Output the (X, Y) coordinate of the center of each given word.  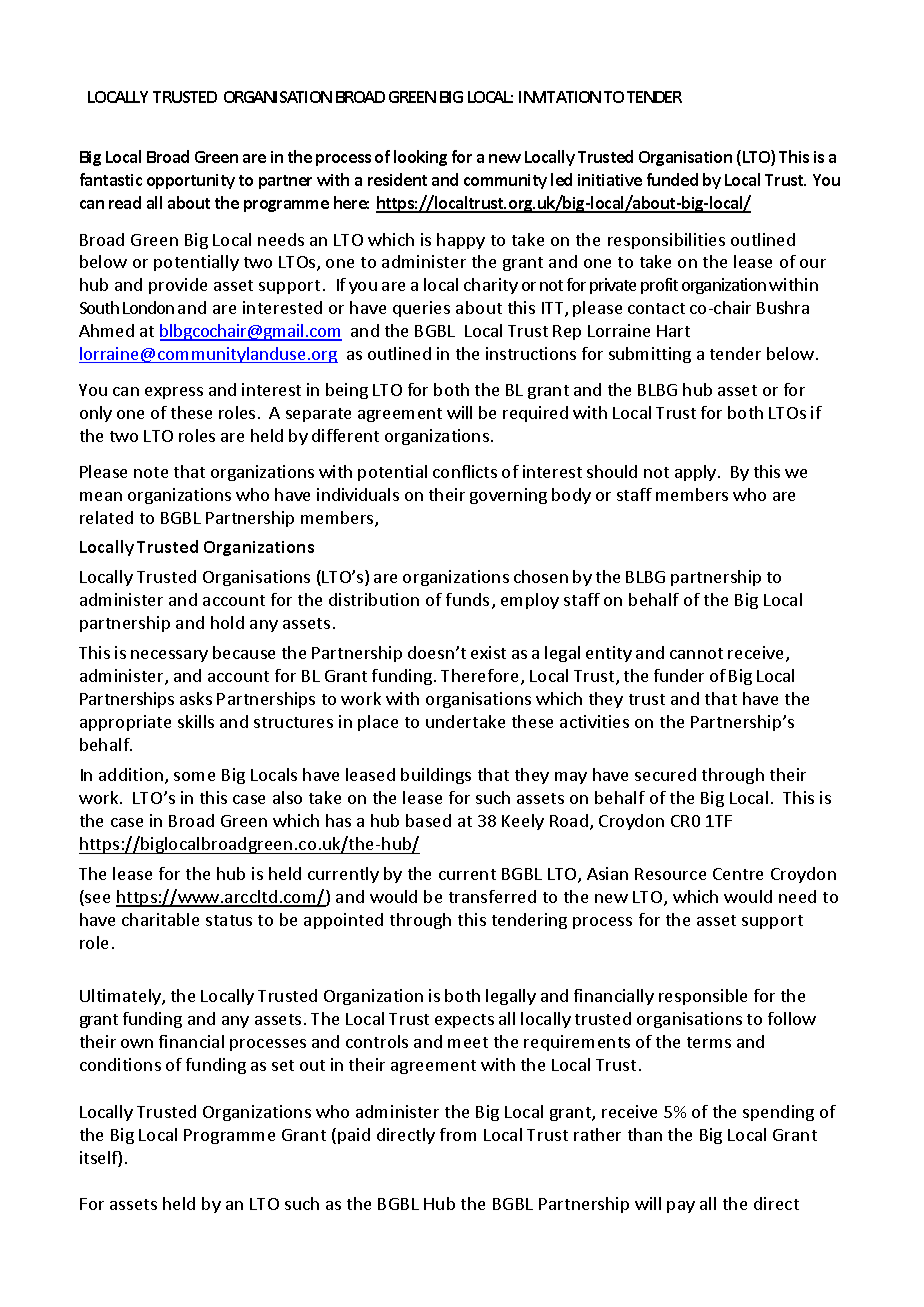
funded (672, 179)
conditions (120, 1064)
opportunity (191, 181)
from (458, 1134)
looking (420, 158)
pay (681, 1207)
